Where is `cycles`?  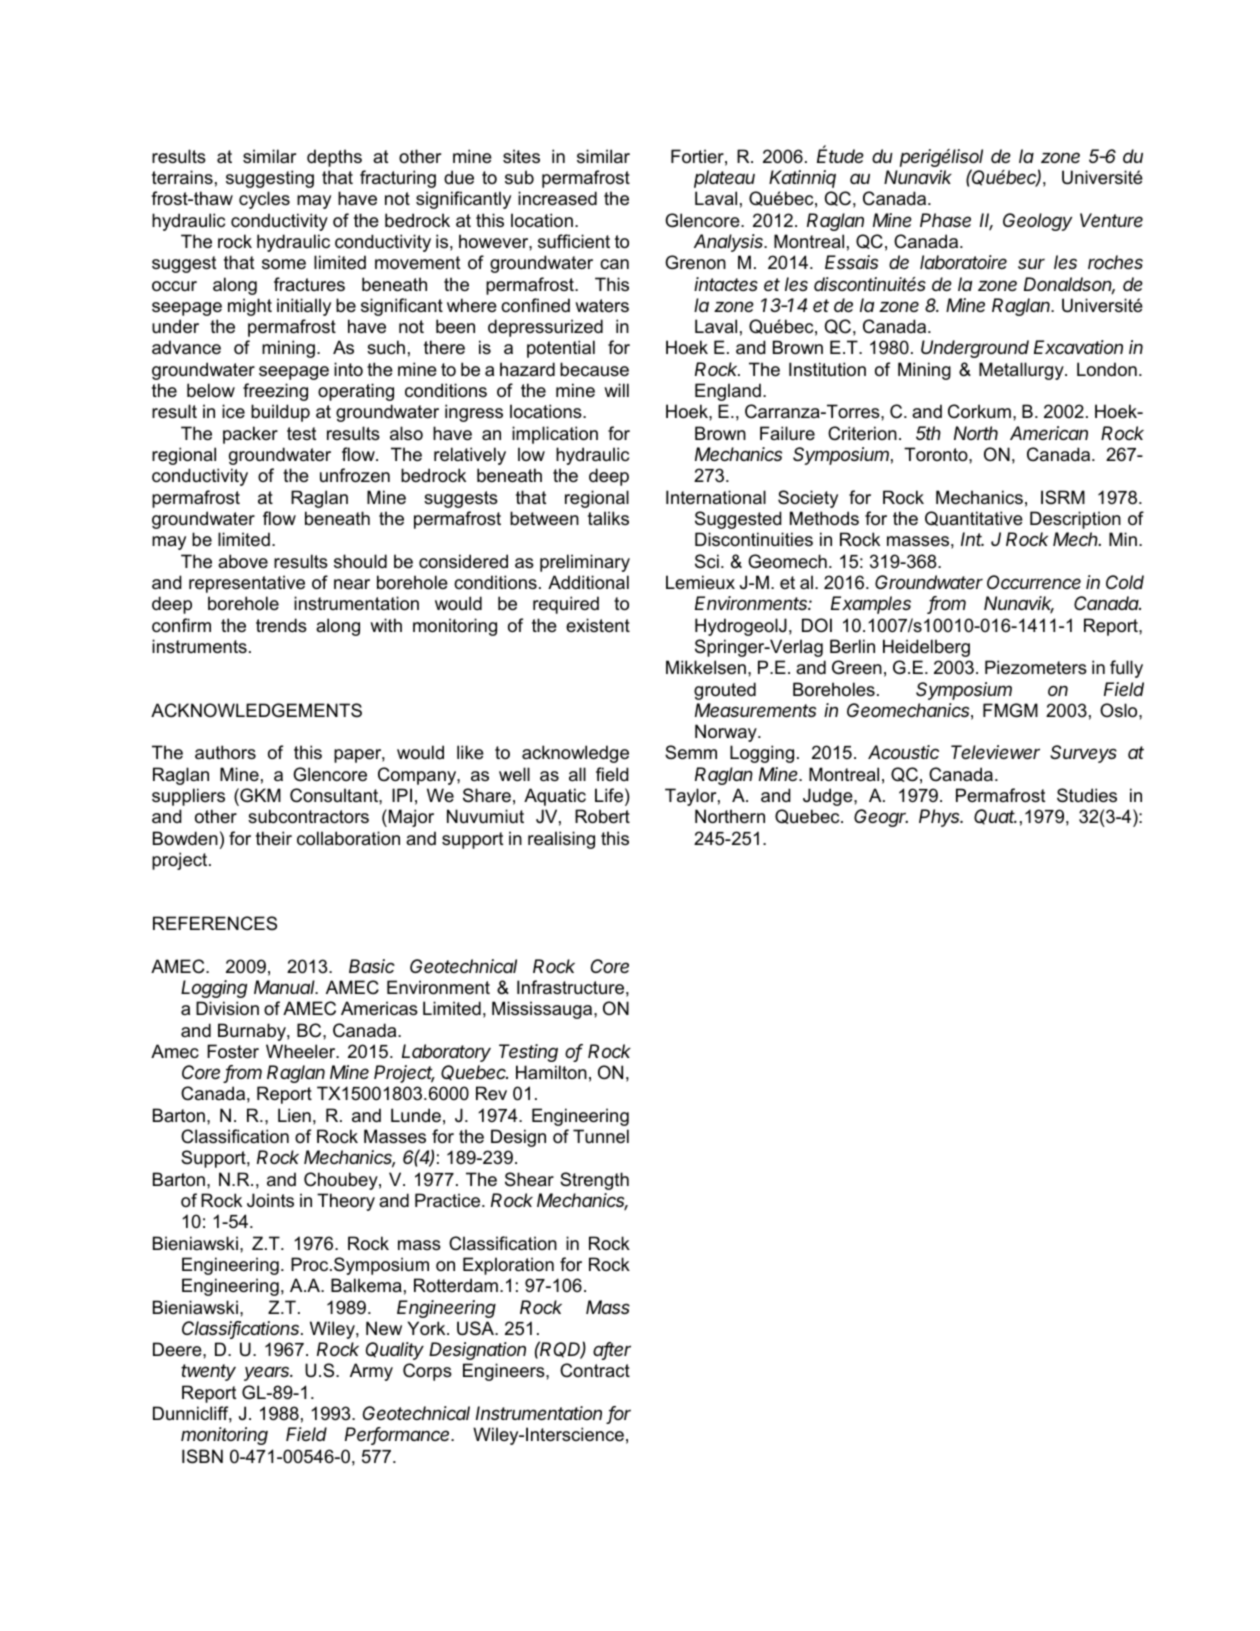 cycles is located at coordinates (264, 200).
